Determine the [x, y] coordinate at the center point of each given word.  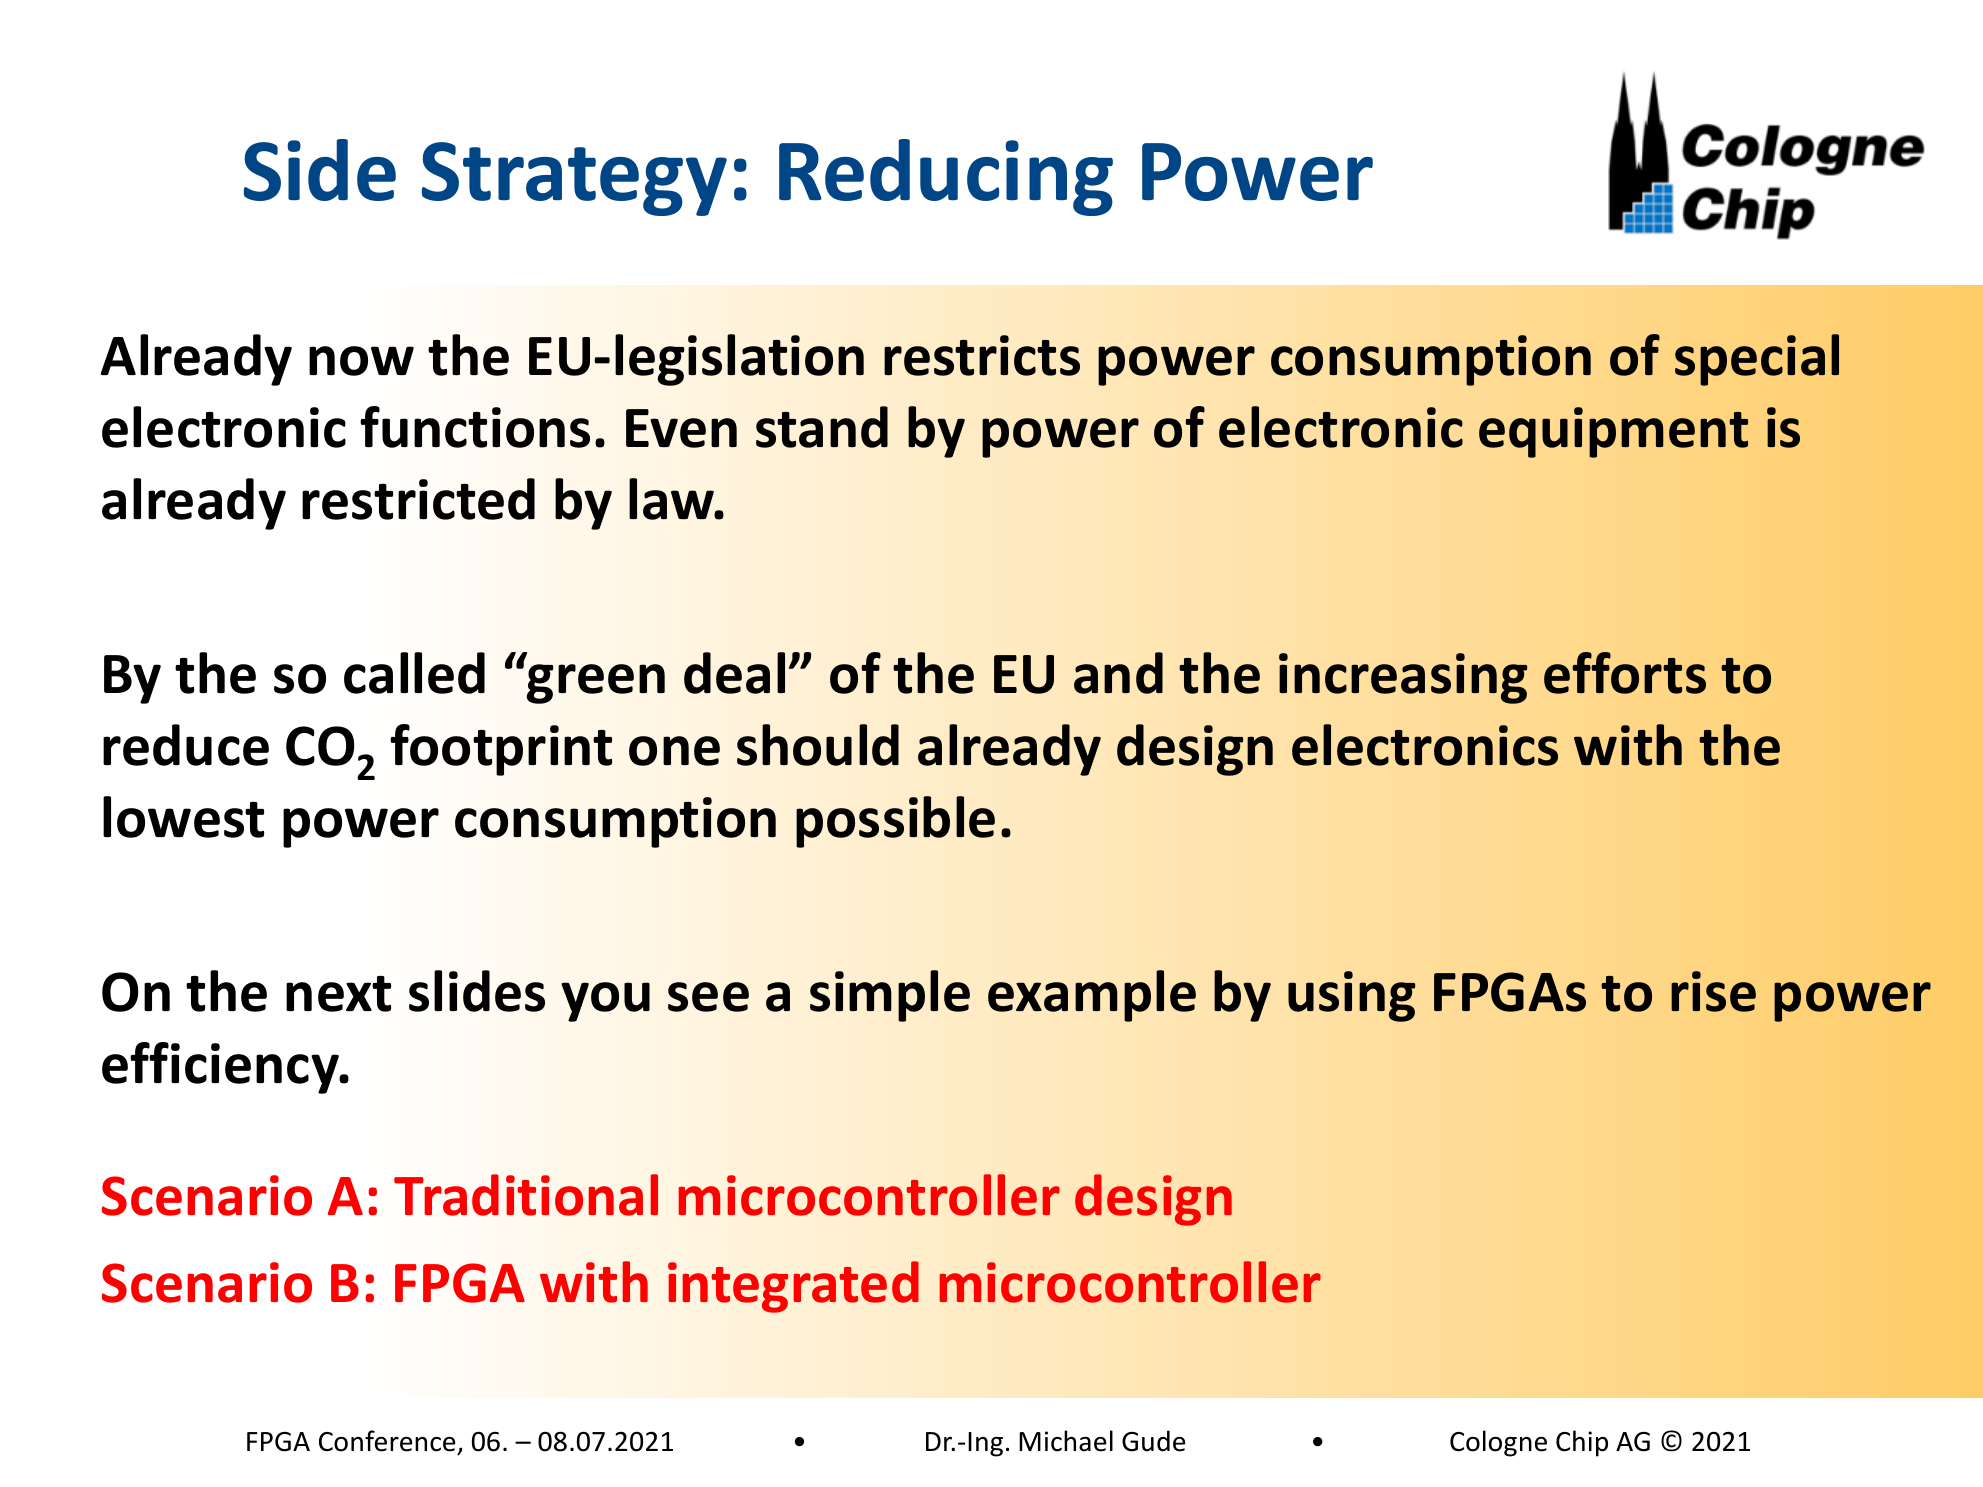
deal [734, 673]
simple [890, 996]
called [414, 673]
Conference [387, 1441]
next [338, 994]
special [1757, 360]
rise [1713, 991]
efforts [1625, 673]
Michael [1066, 1441]
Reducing [946, 177]
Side [320, 170]
